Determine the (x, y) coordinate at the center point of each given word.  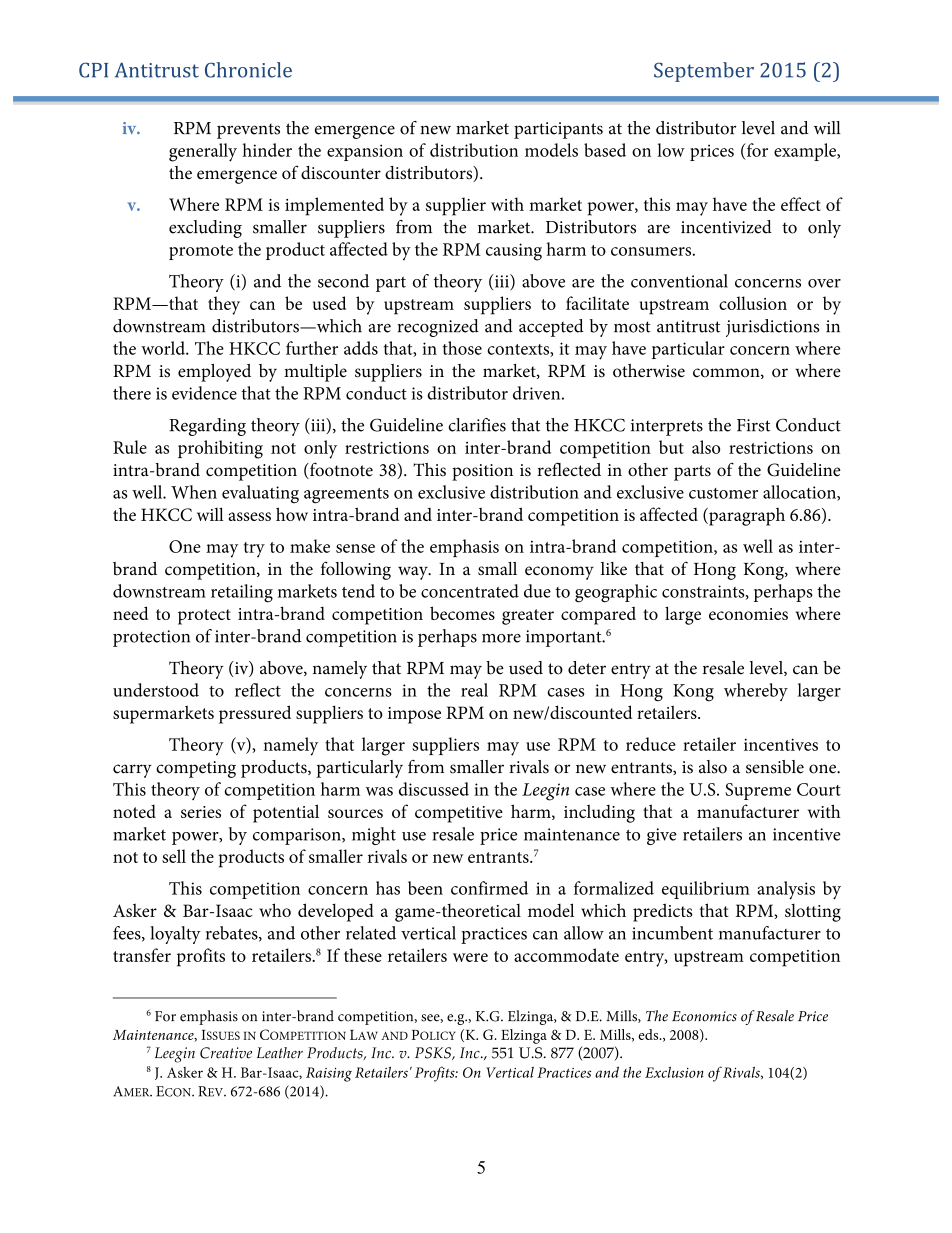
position (482, 472)
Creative (226, 1053)
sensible (775, 767)
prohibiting (220, 449)
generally (203, 152)
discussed (434, 789)
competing (196, 769)
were (470, 957)
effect (801, 204)
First (753, 425)
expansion (365, 152)
